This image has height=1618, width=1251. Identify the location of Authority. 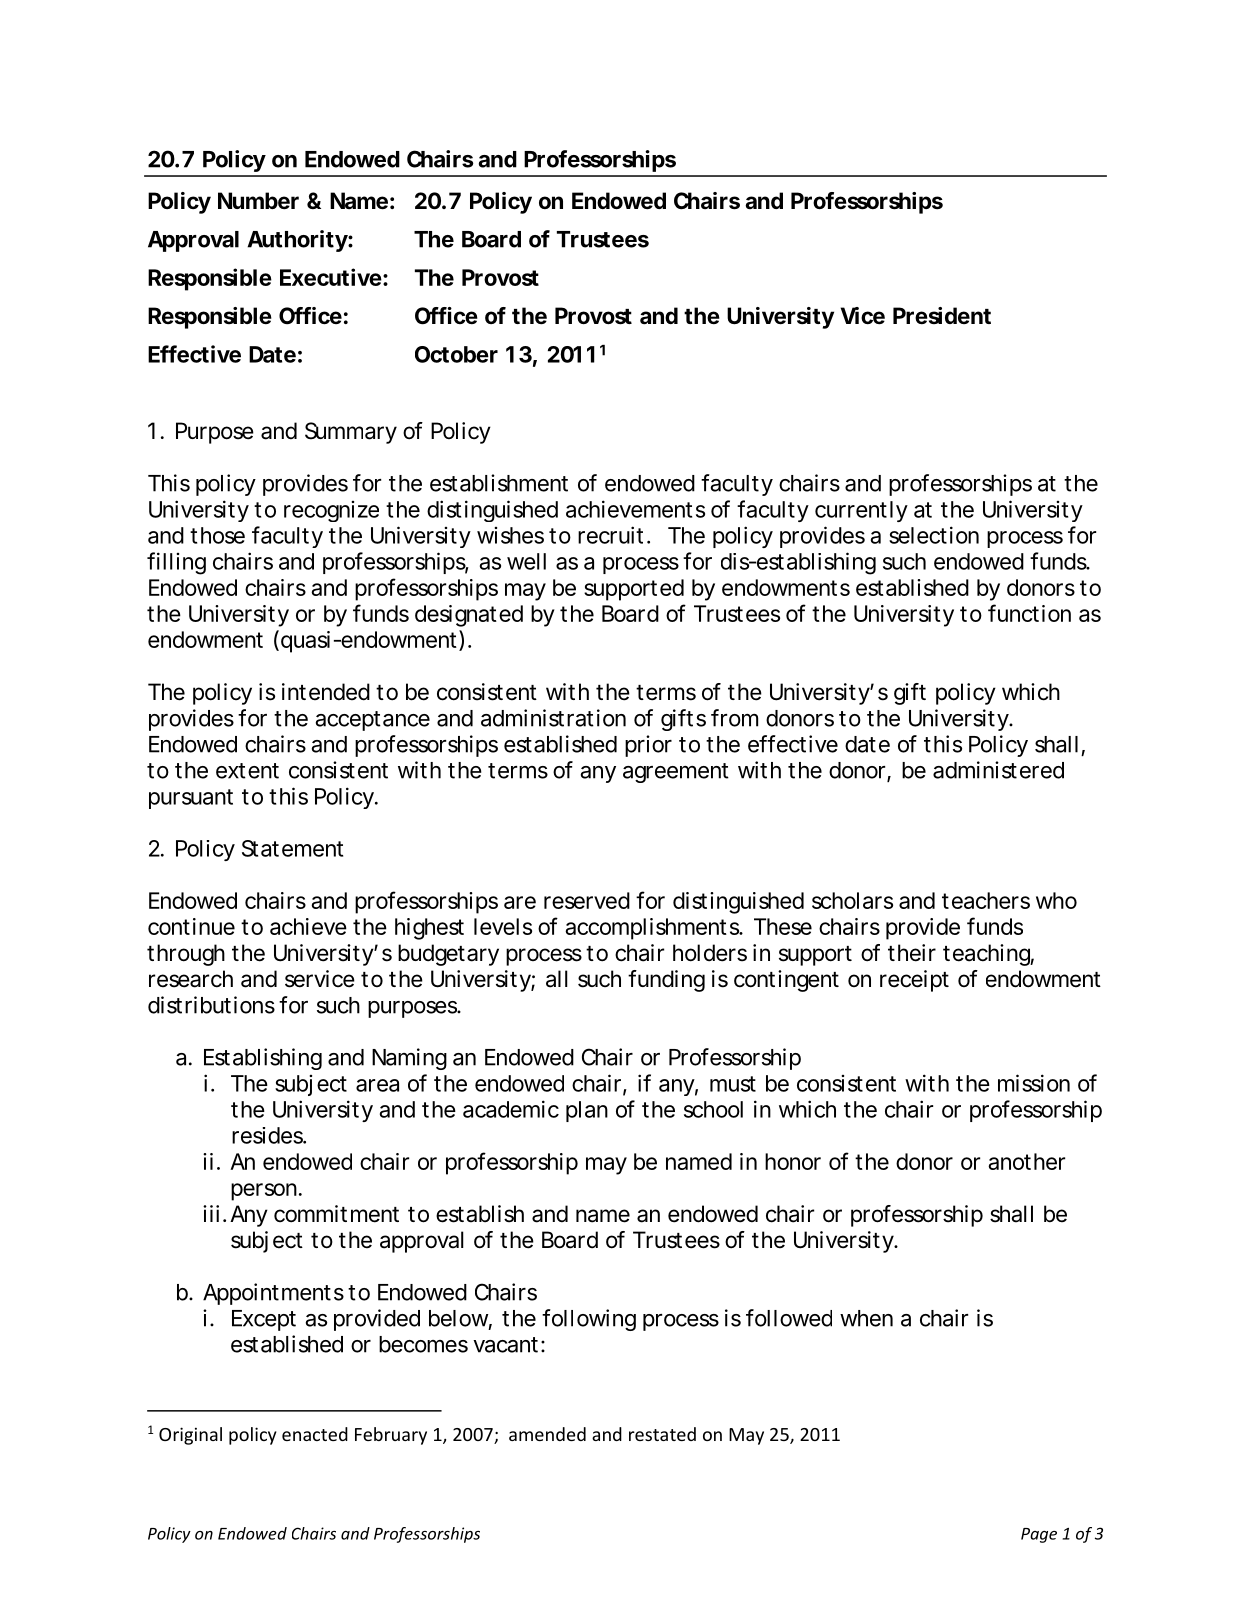
(298, 241).
